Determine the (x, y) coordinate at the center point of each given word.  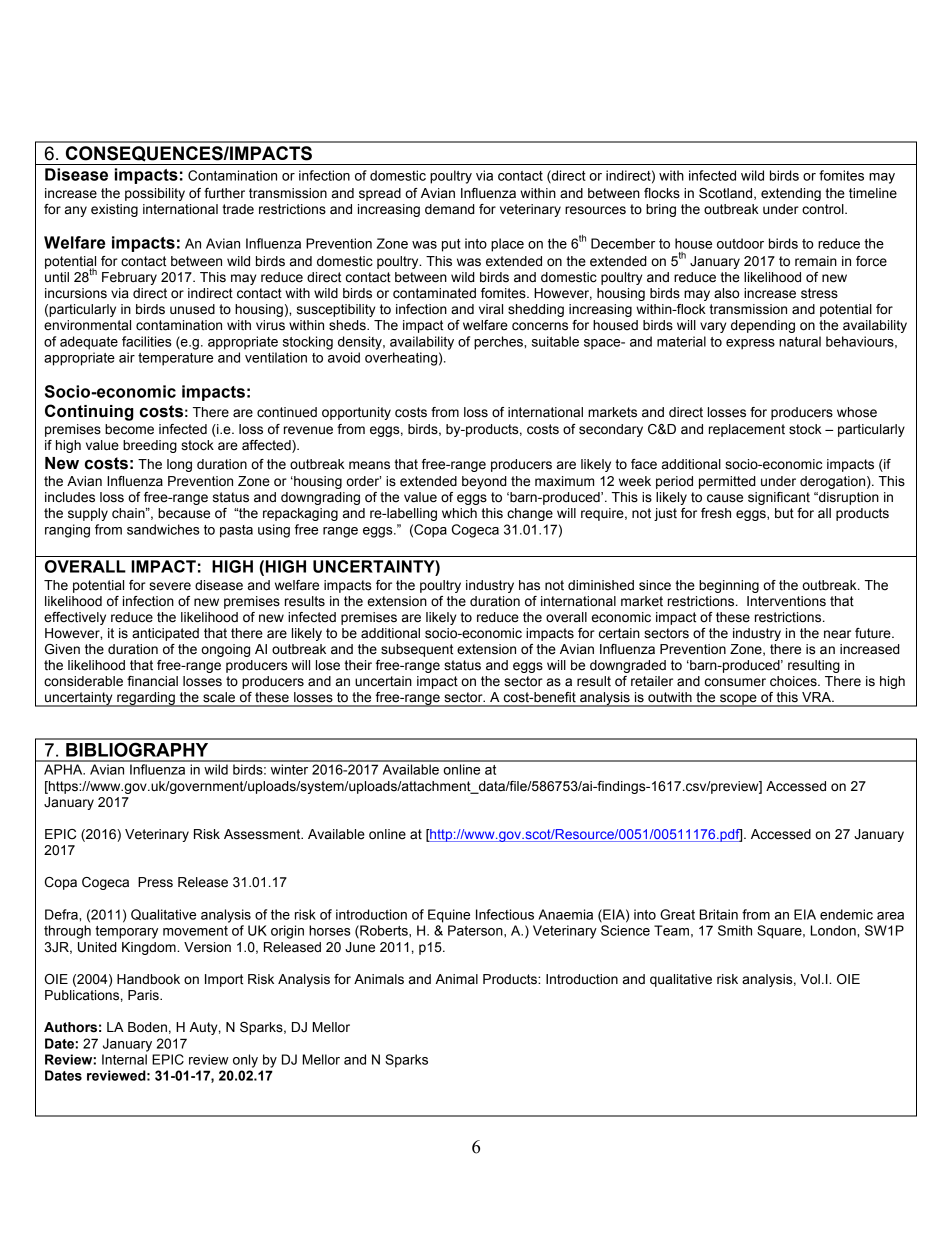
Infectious (505, 914)
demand (450, 209)
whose (857, 412)
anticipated (165, 634)
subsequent (417, 650)
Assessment (263, 834)
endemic (846, 914)
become (129, 429)
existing (114, 210)
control (824, 209)
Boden (147, 1027)
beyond (484, 482)
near (837, 634)
